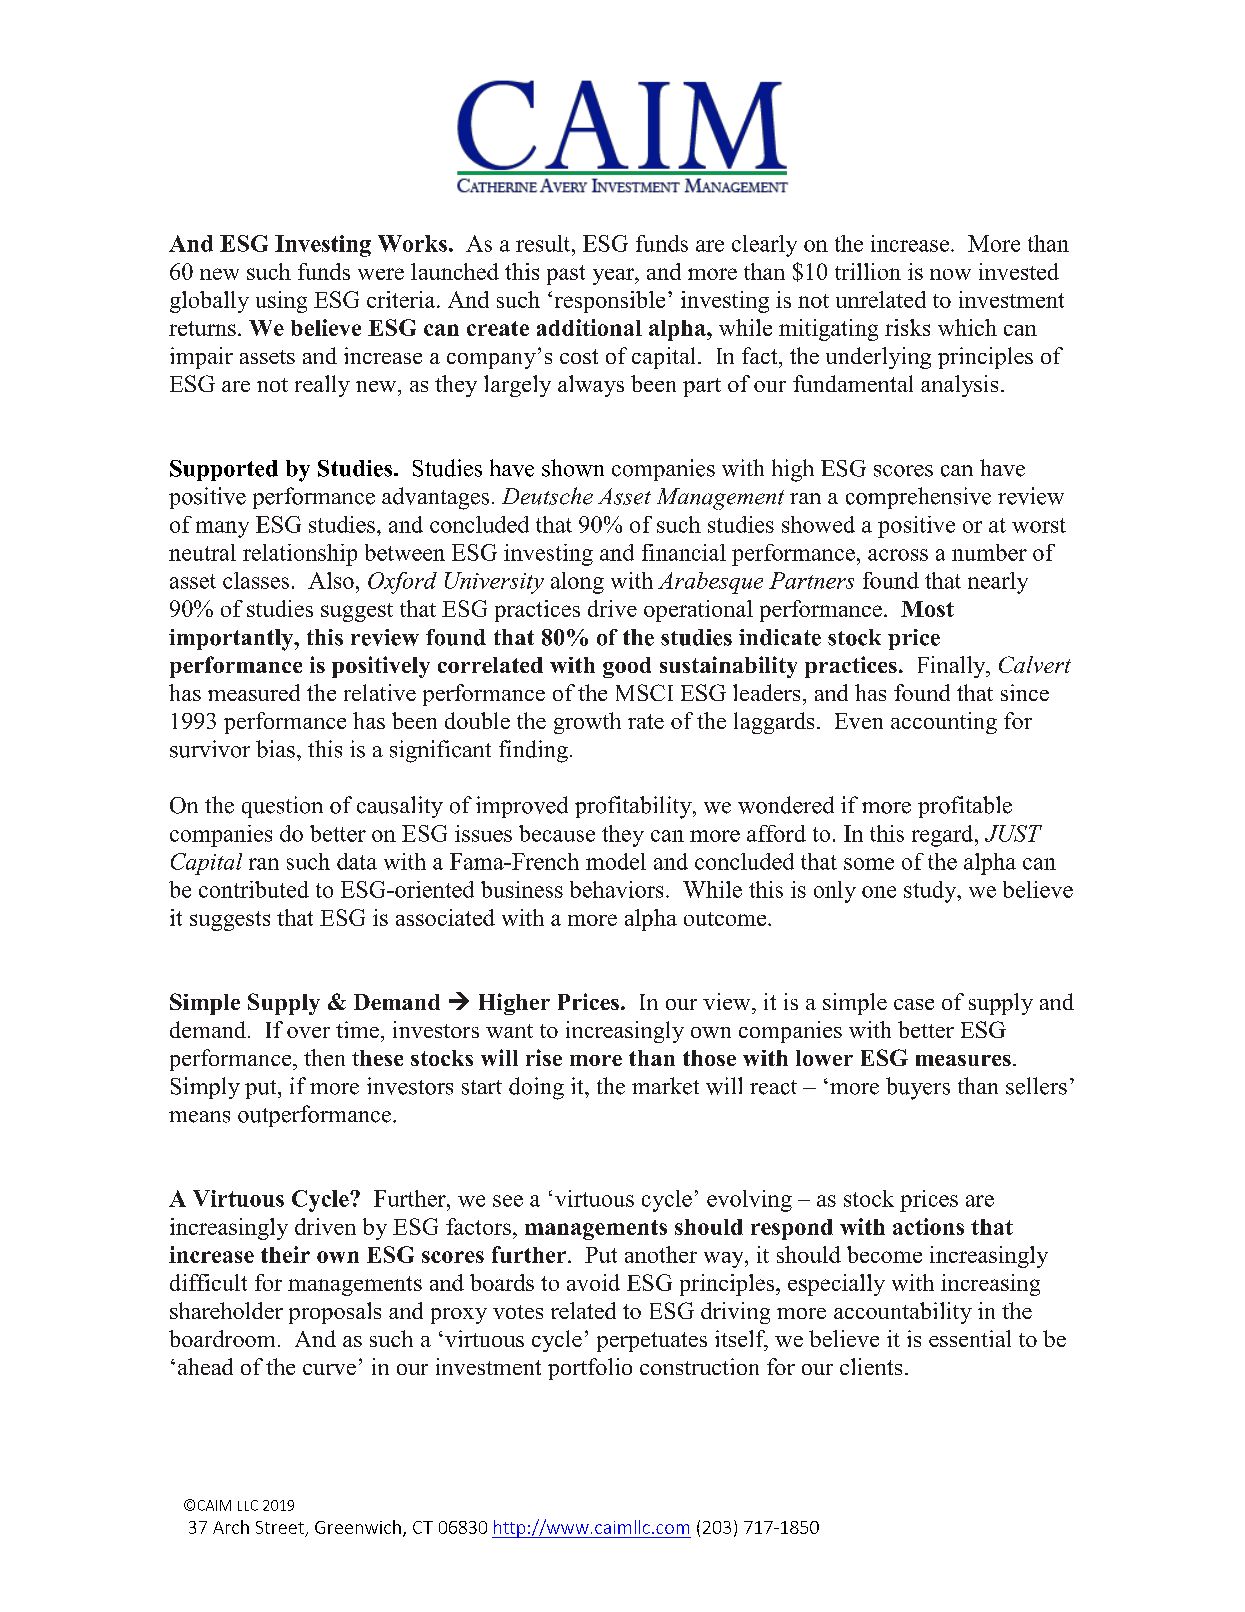  I want to click on year, so click(614, 276).
